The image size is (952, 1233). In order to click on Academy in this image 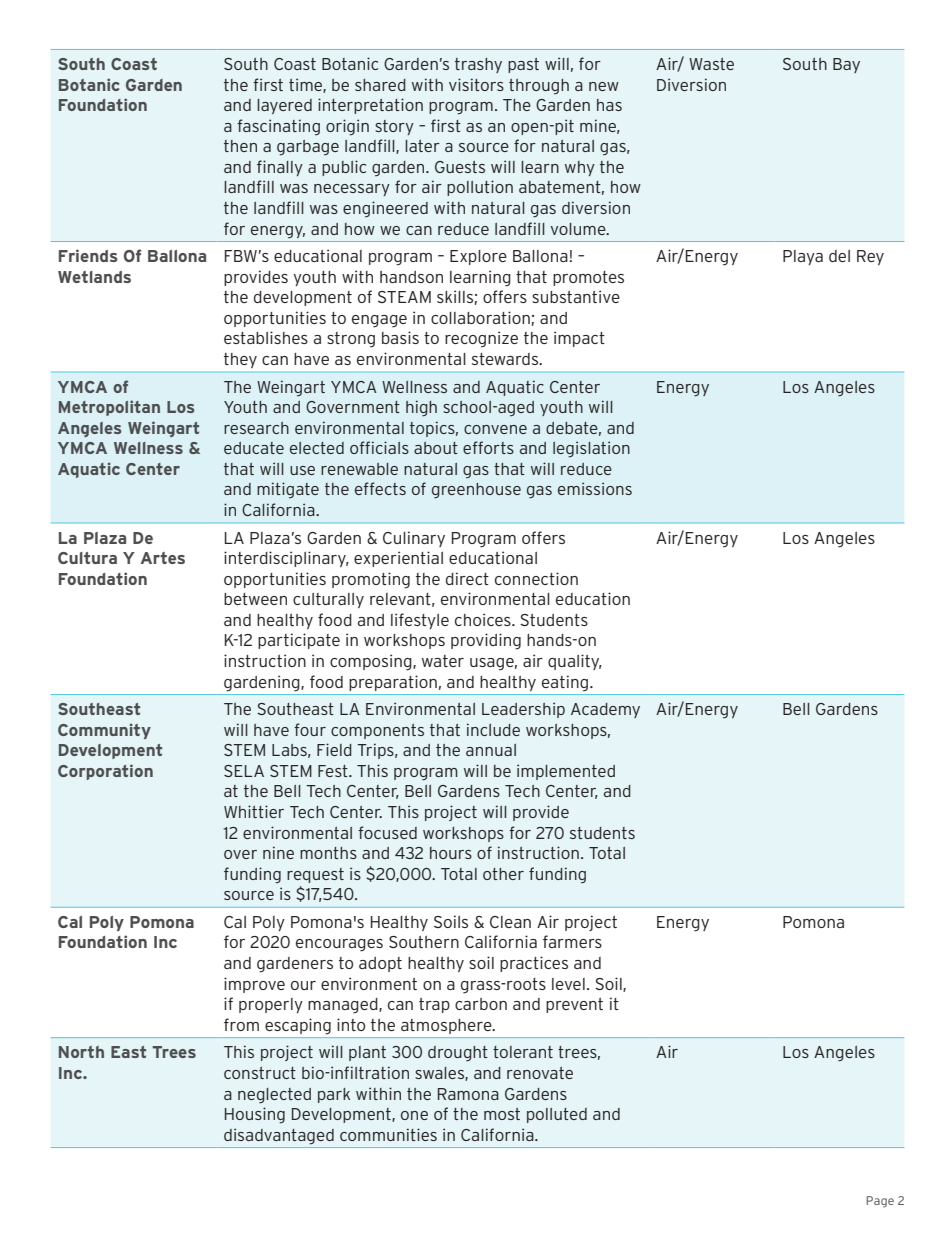, I will do `click(605, 710)`.
